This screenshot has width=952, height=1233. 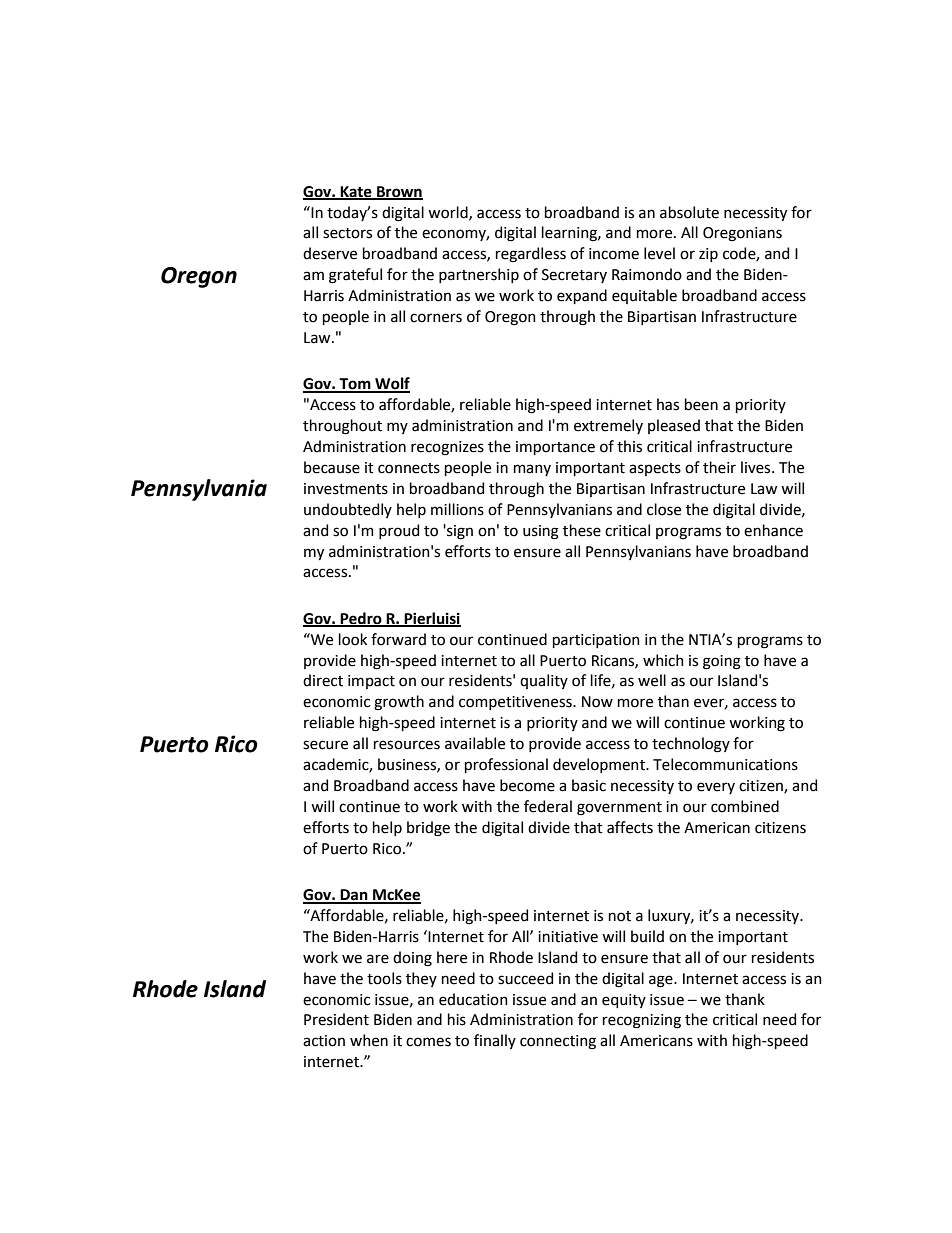 What do you see at coordinates (689, 212) in the screenshot?
I see `absolute` at bounding box center [689, 212].
